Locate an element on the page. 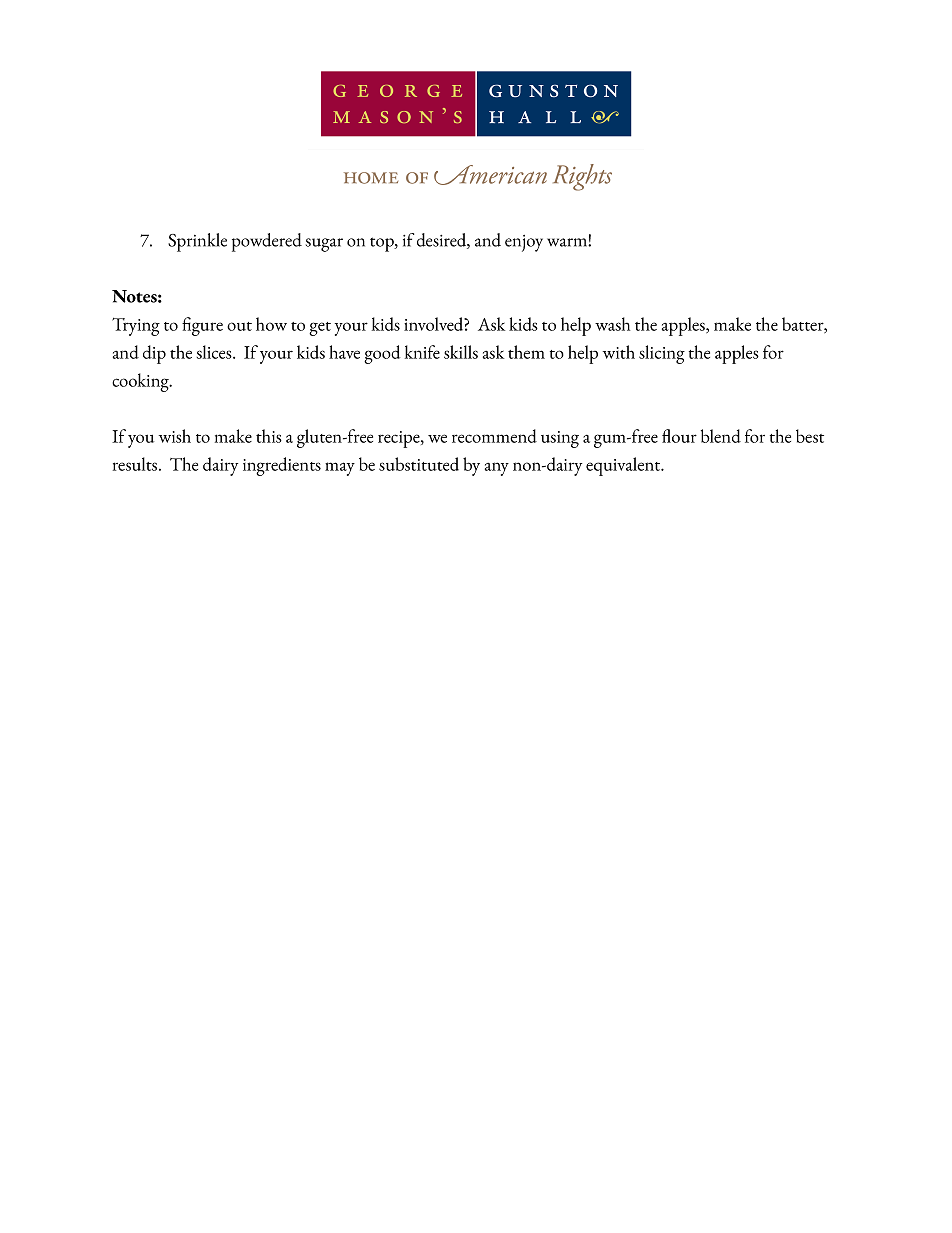  slices is located at coordinates (215, 352).
